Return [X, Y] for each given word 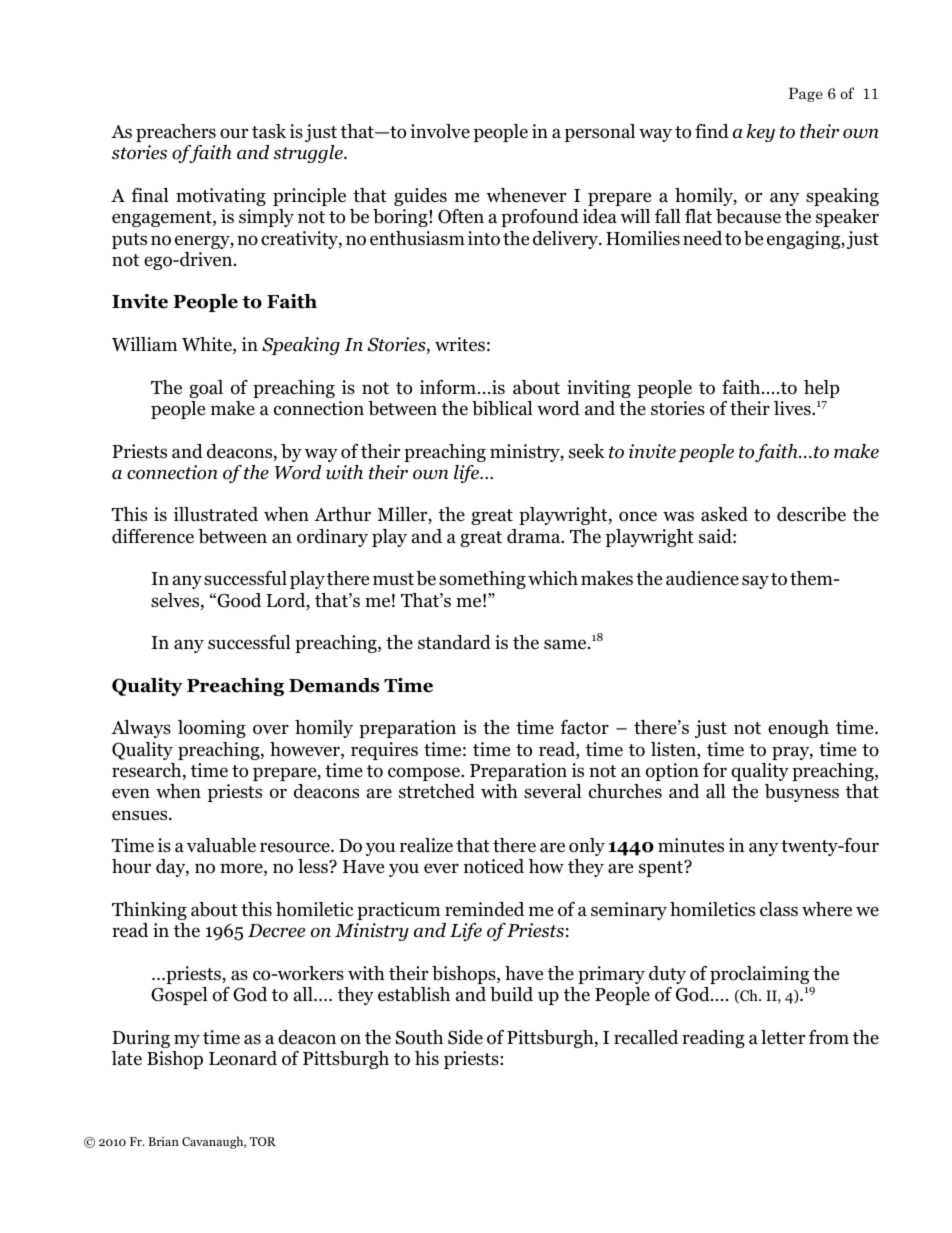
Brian [163, 1141]
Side [465, 1037]
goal [206, 389]
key [761, 133]
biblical [502, 408]
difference [153, 536]
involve [440, 131]
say [755, 582]
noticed [494, 866]
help [822, 389]
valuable [221, 845]
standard [454, 642]
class [779, 909]
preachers [176, 133]
